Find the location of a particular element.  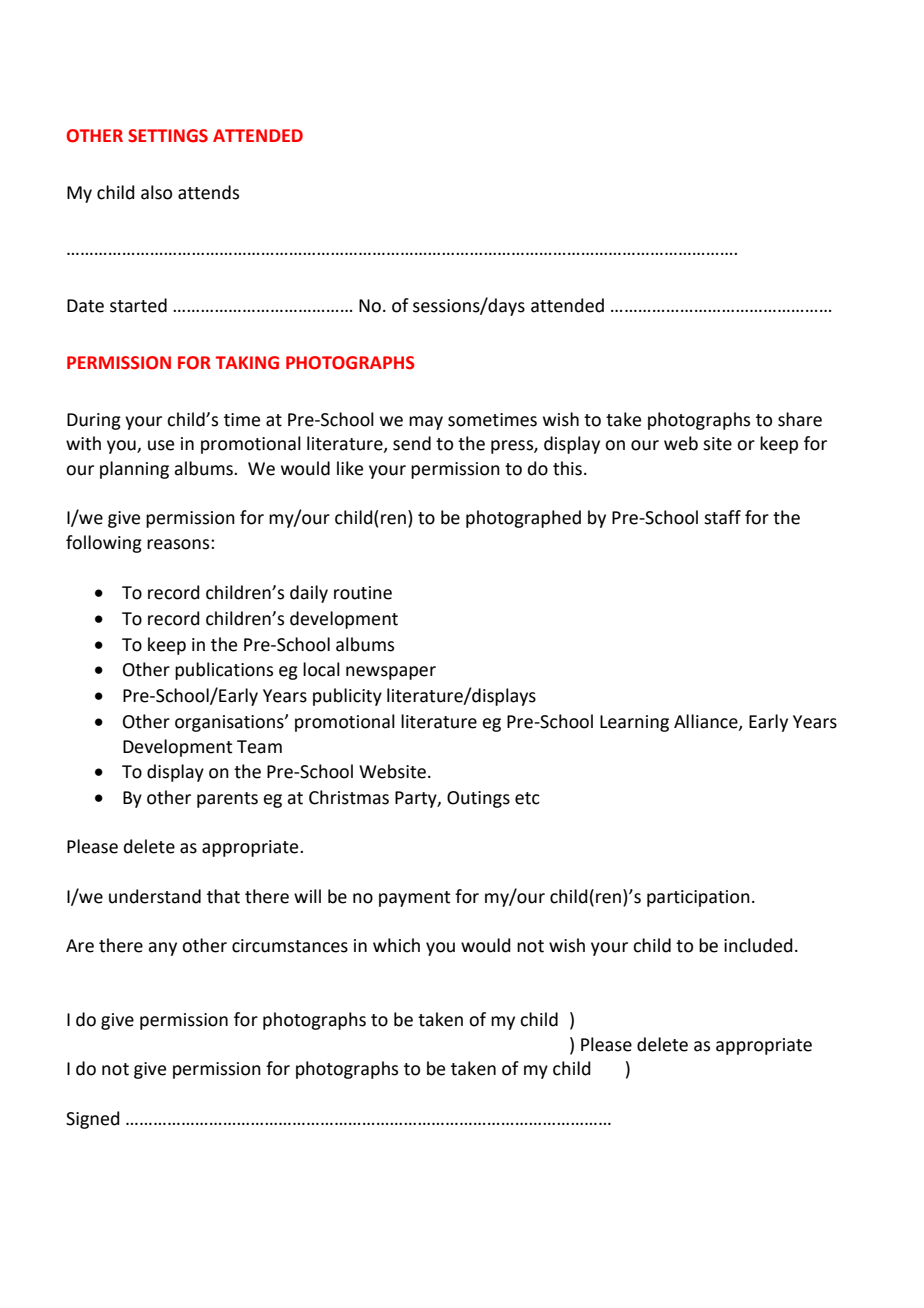

started is located at coordinates (138, 305).
